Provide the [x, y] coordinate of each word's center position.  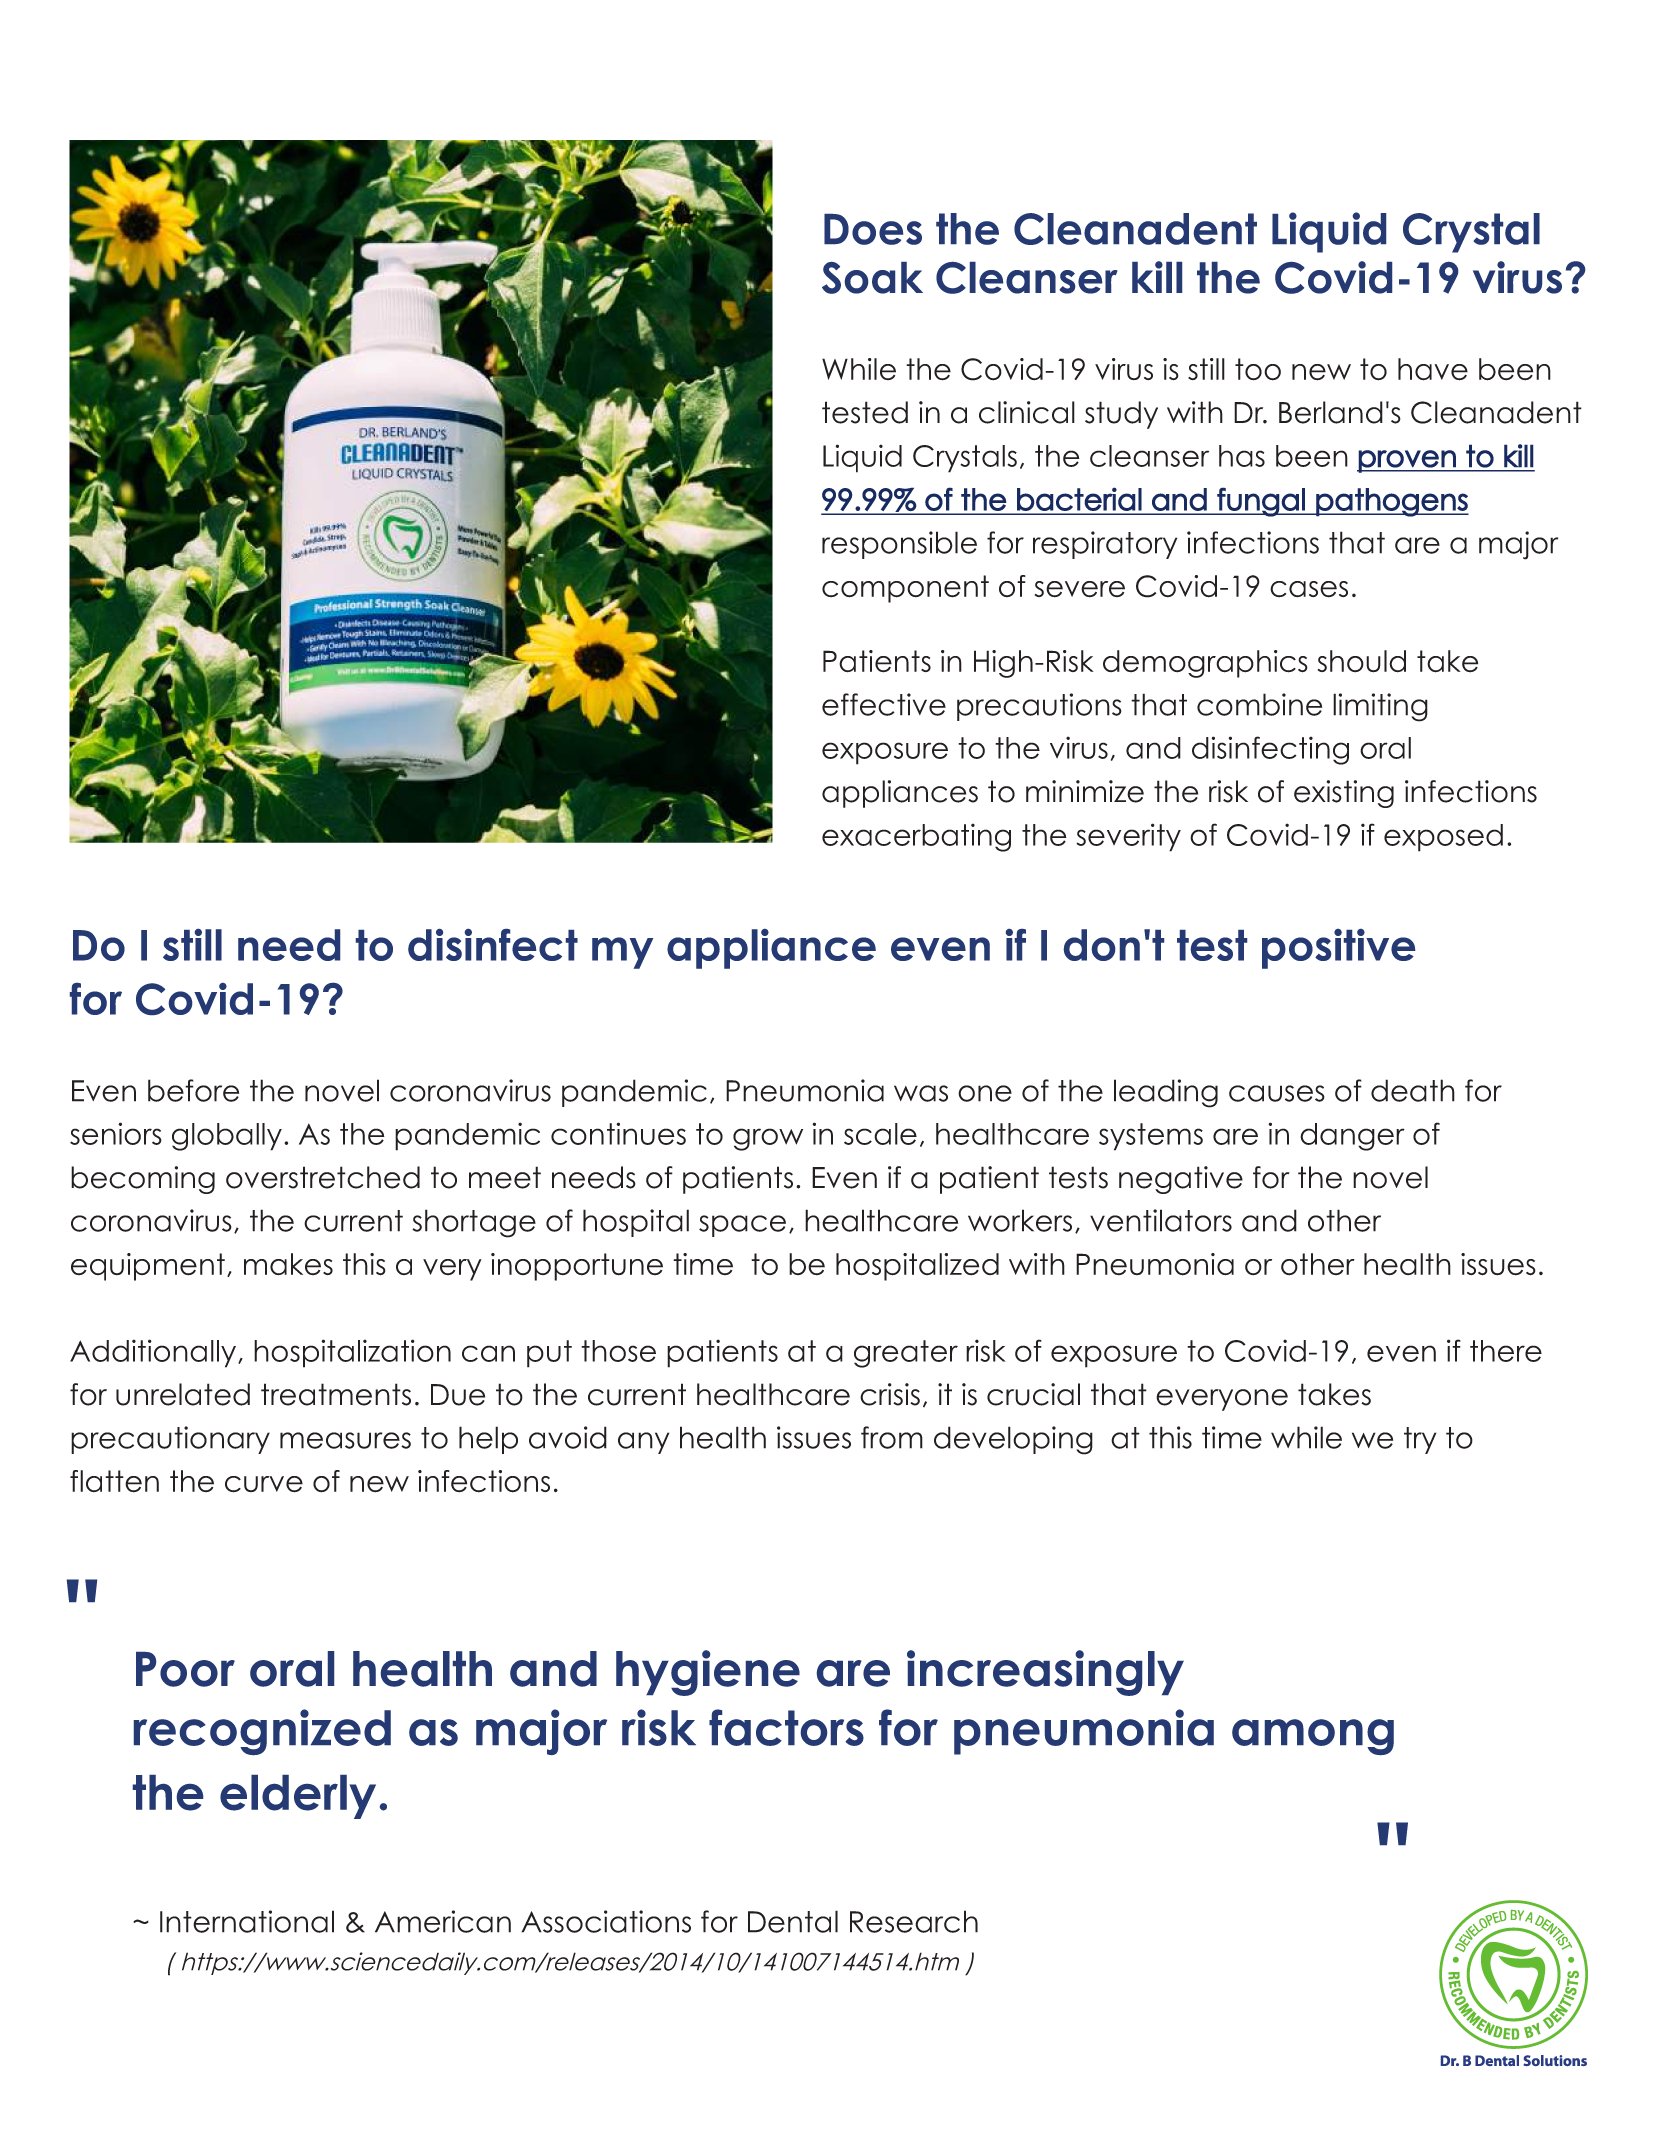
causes [1277, 1093]
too [1258, 369]
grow [768, 1139]
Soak [872, 278]
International [247, 1921]
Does [873, 229]
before [193, 1090]
